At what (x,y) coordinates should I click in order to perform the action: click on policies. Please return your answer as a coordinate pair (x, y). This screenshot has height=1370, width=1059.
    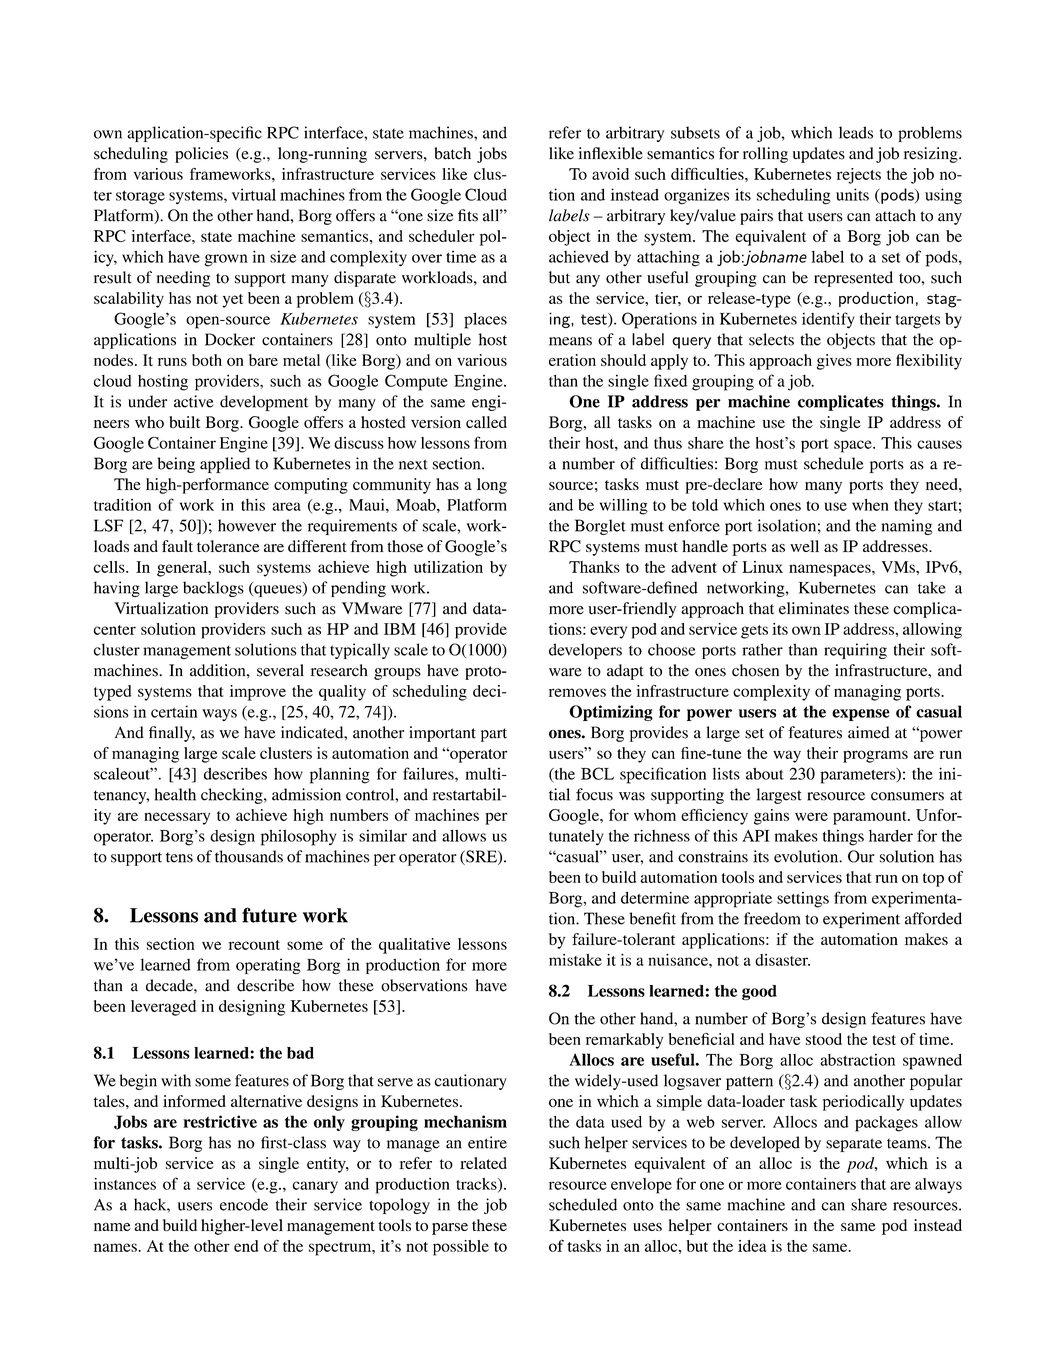
    Looking at the image, I should click on (201, 155).
